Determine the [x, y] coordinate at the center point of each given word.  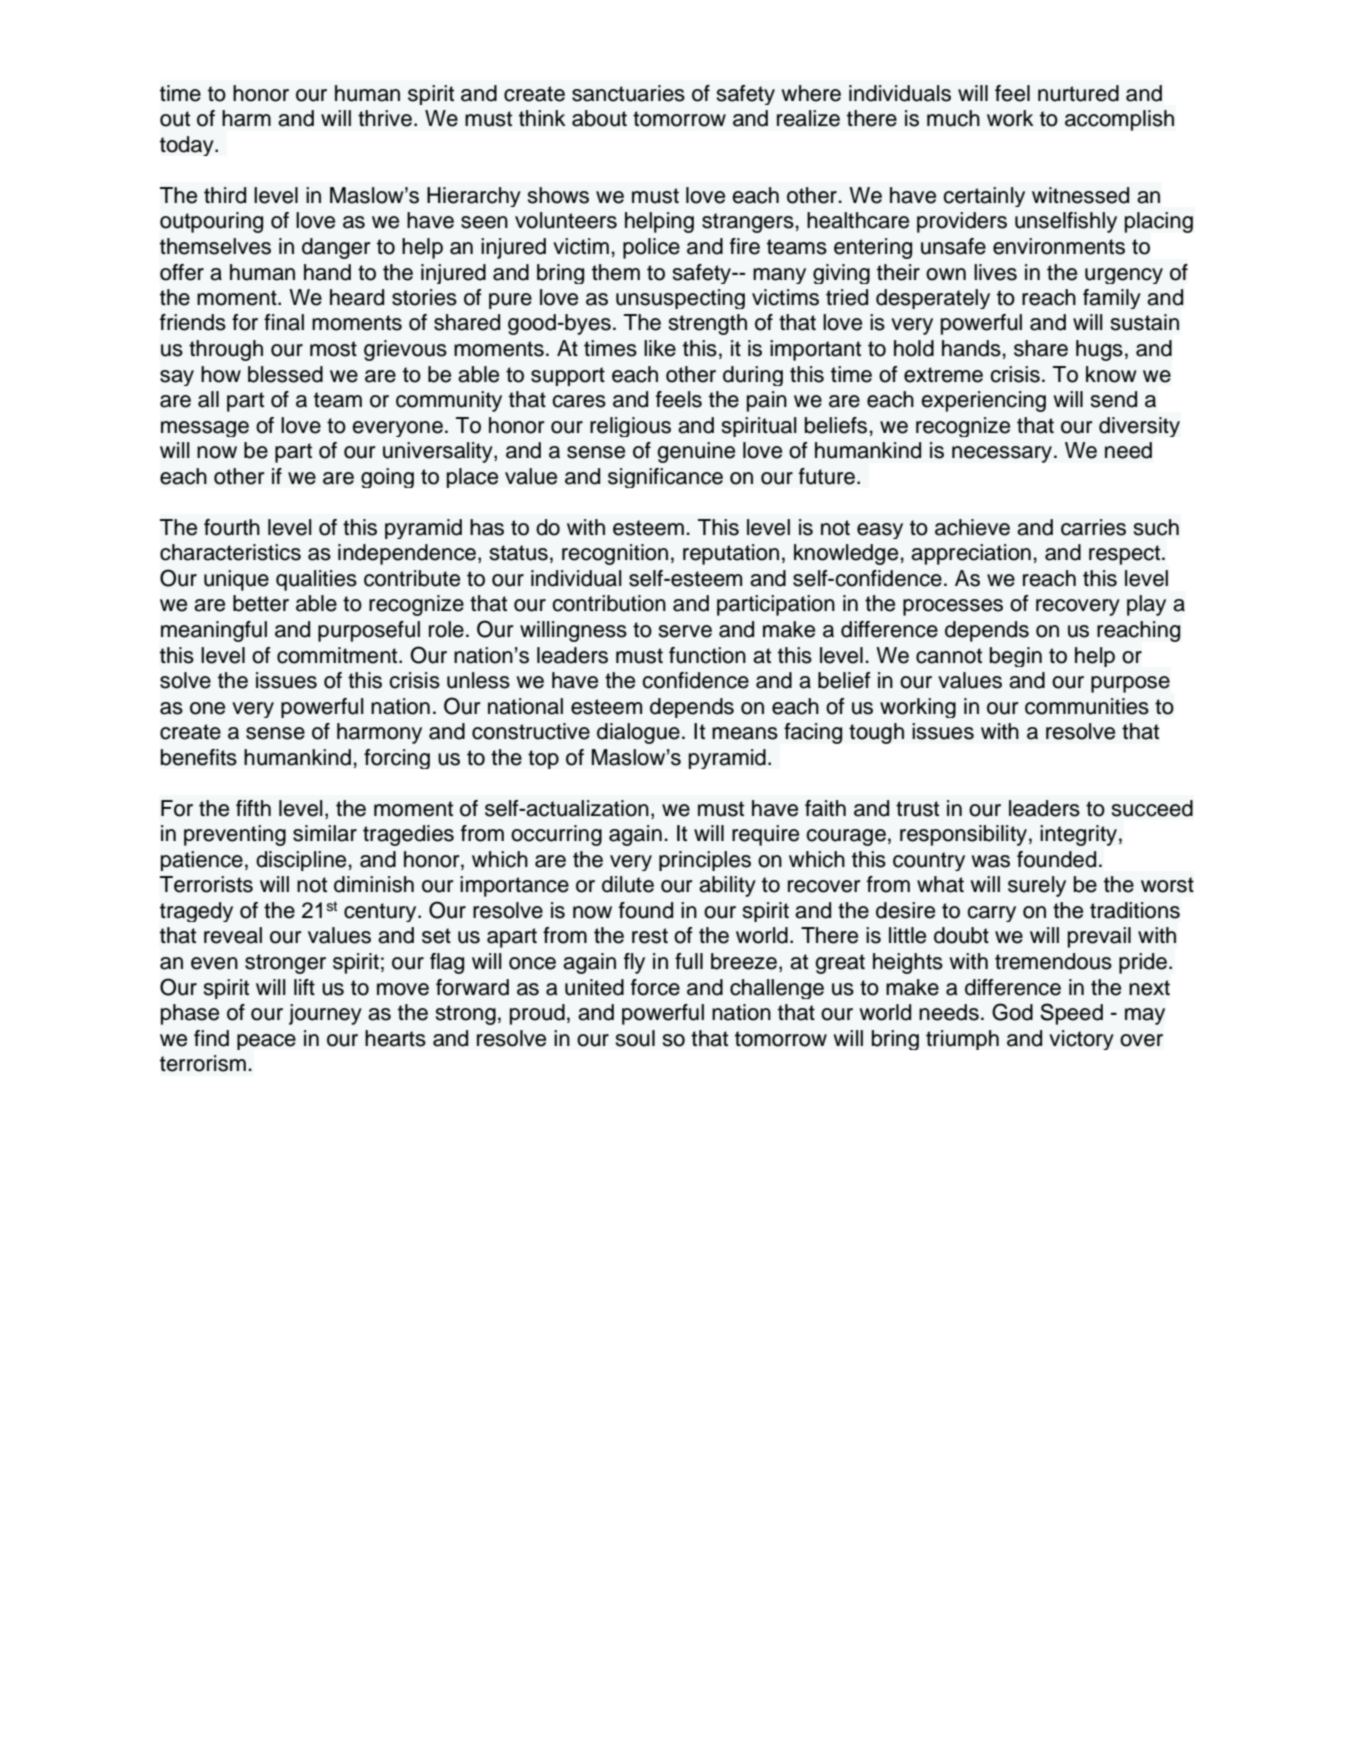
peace [266, 1042]
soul [635, 1038]
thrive [385, 118]
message [205, 429]
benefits [199, 757]
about [599, 118]
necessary [1003, 454]
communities [1087, 706]
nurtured [1078, 93]
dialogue [638, 733]
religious [630, 427]
